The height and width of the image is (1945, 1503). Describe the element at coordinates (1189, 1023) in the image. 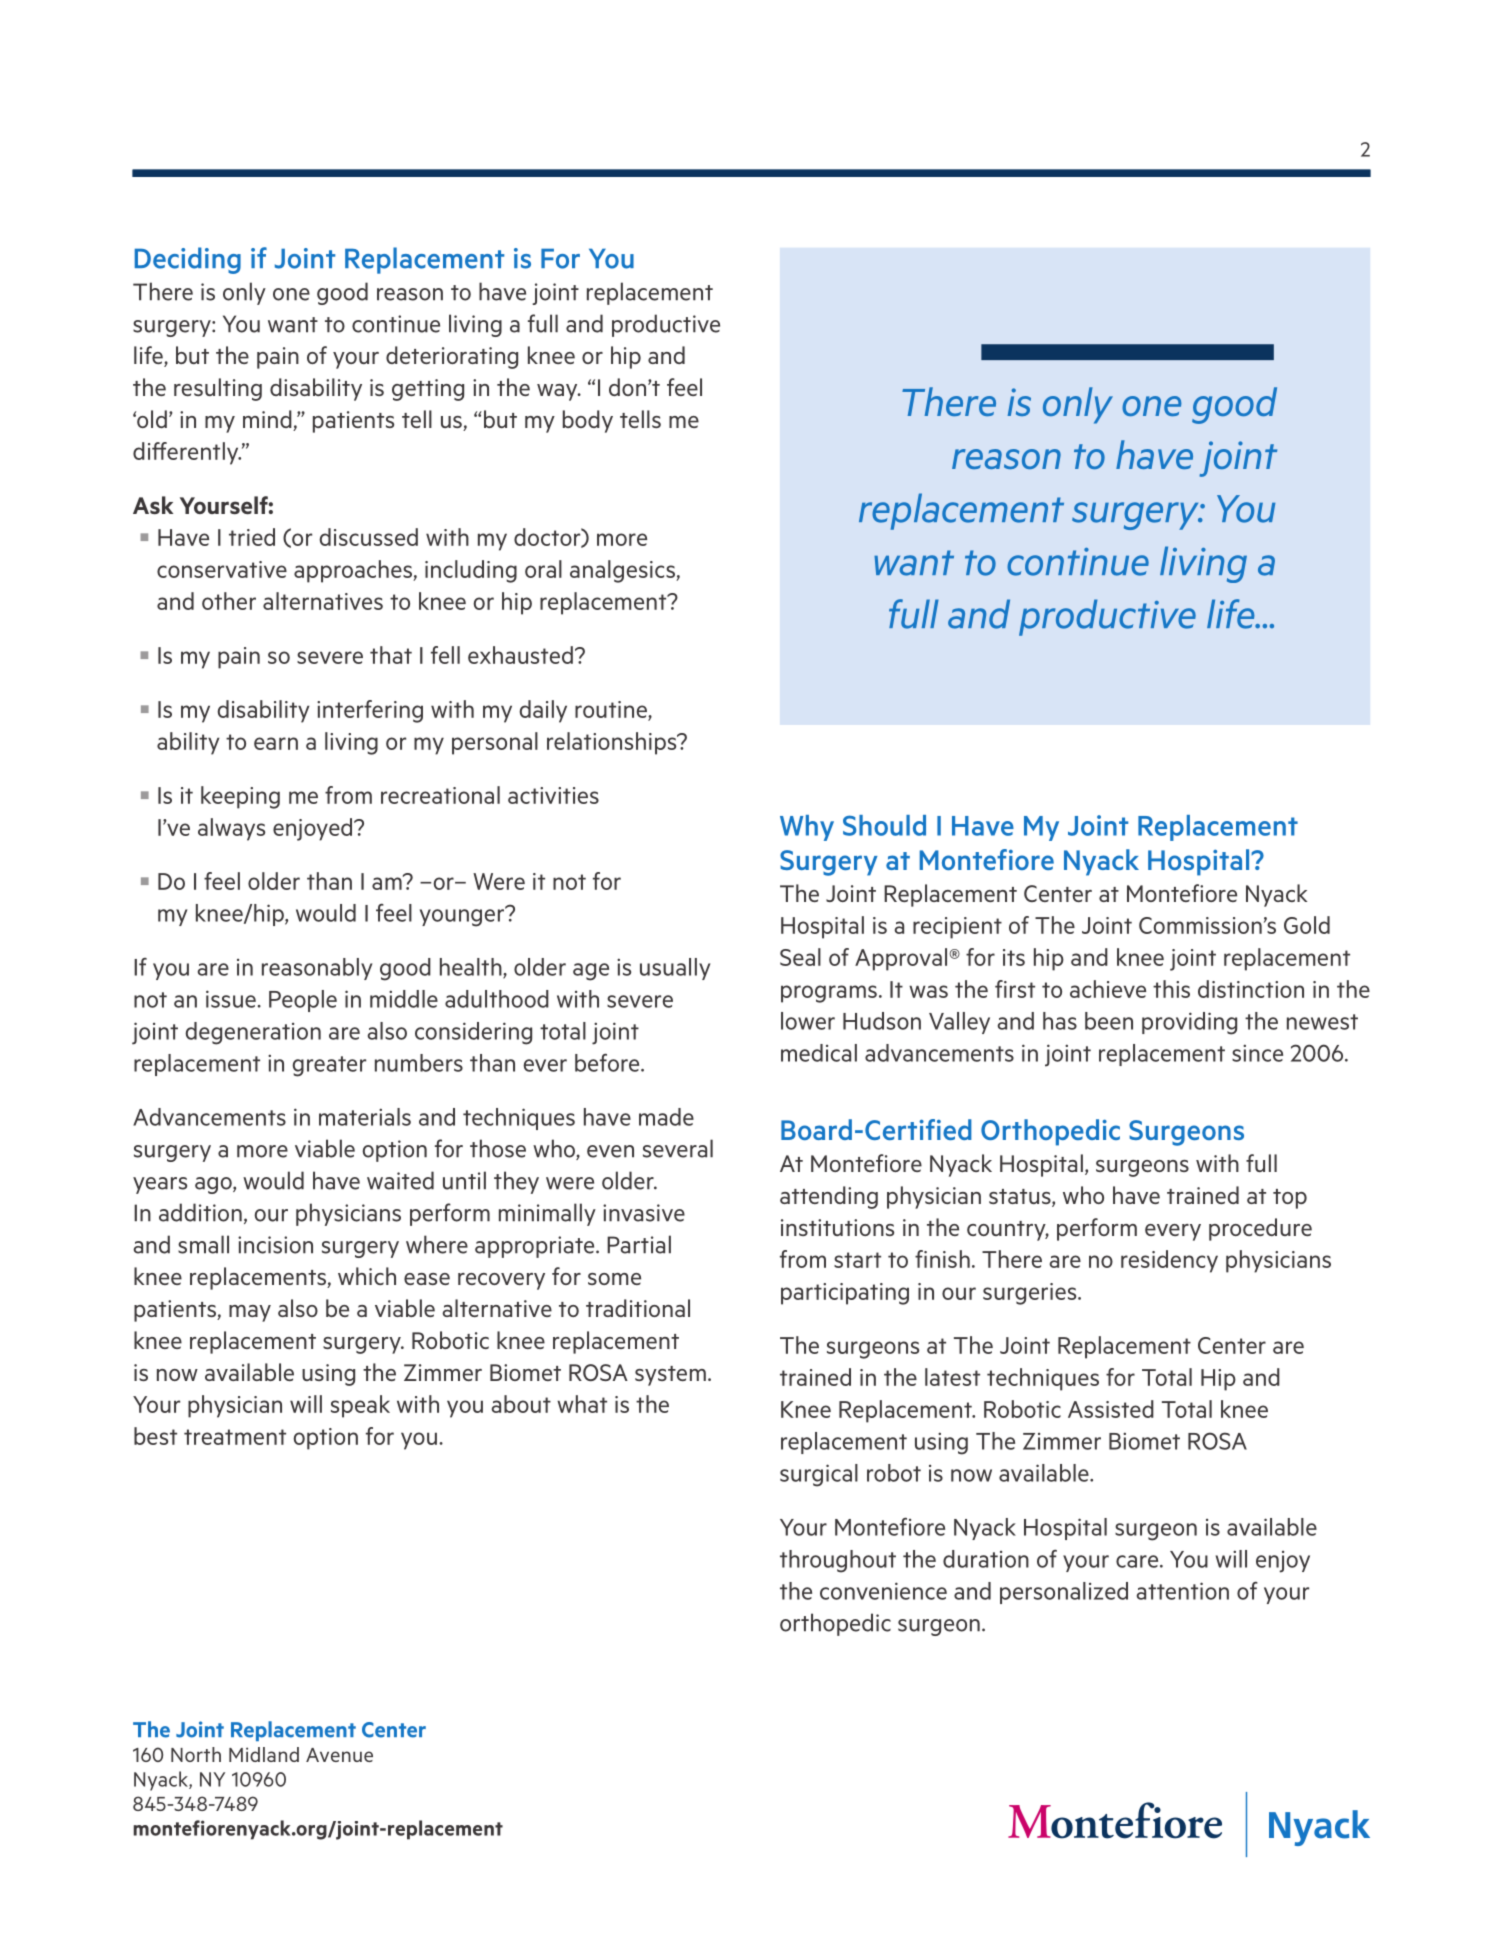

I see `providing` at that location.
